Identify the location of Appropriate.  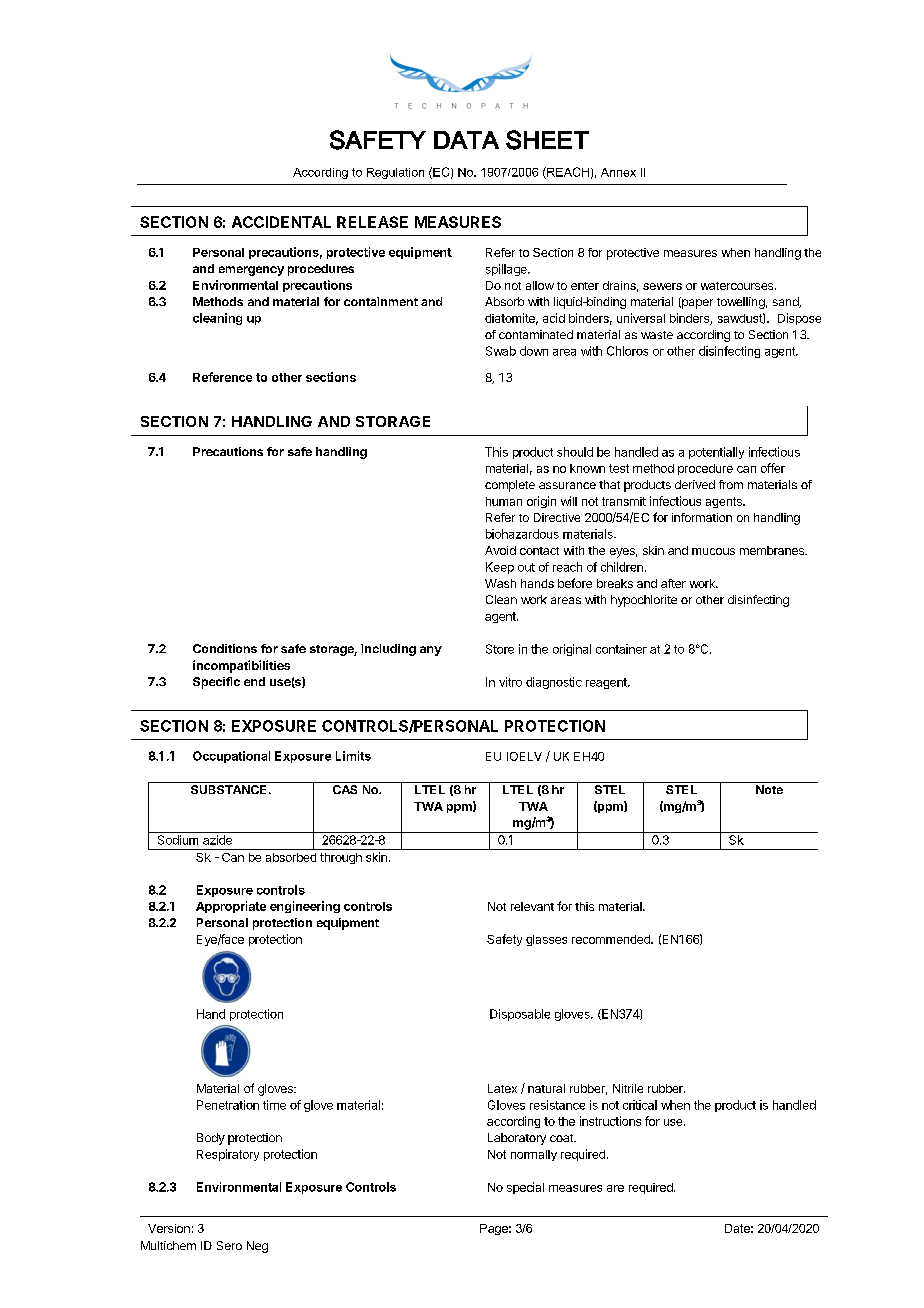
(231, 907).
